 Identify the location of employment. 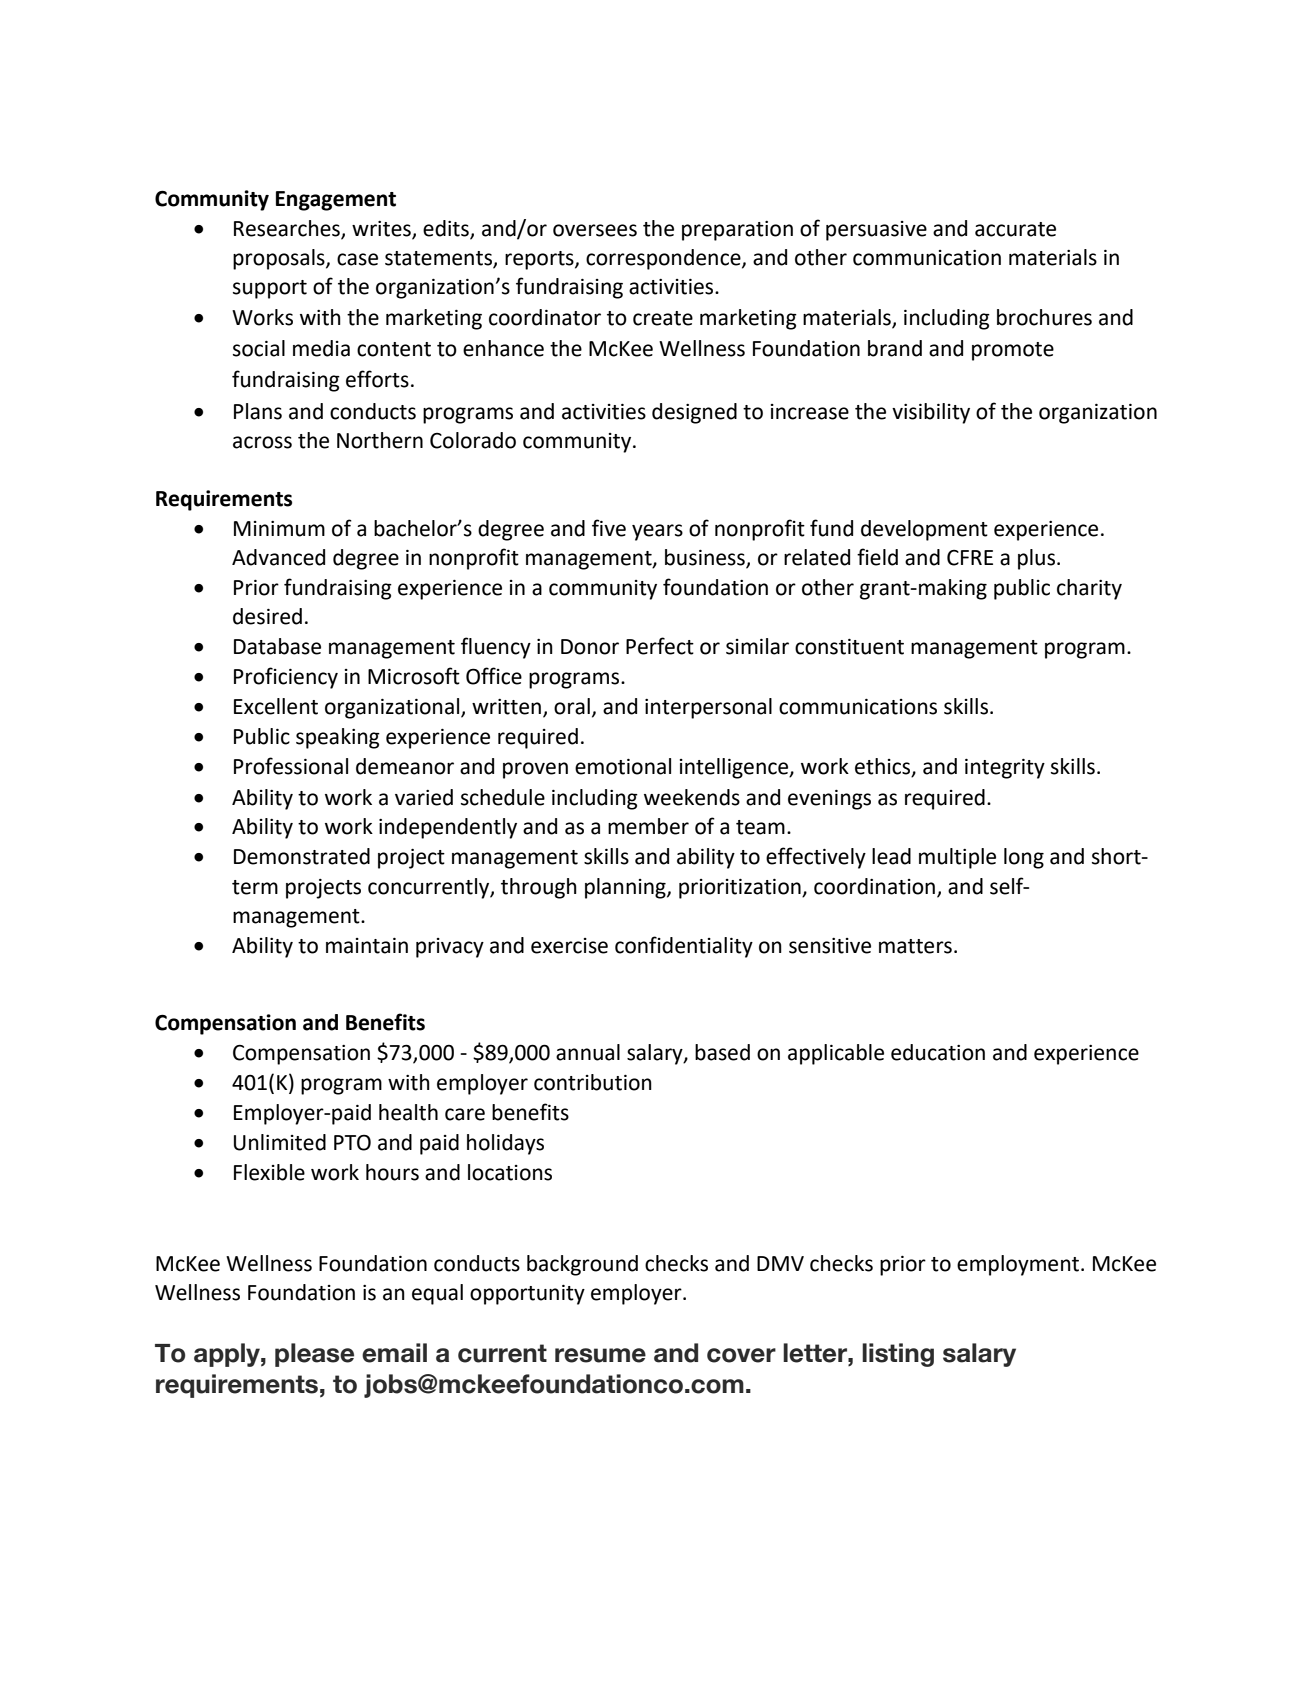
(1018, 1265).
